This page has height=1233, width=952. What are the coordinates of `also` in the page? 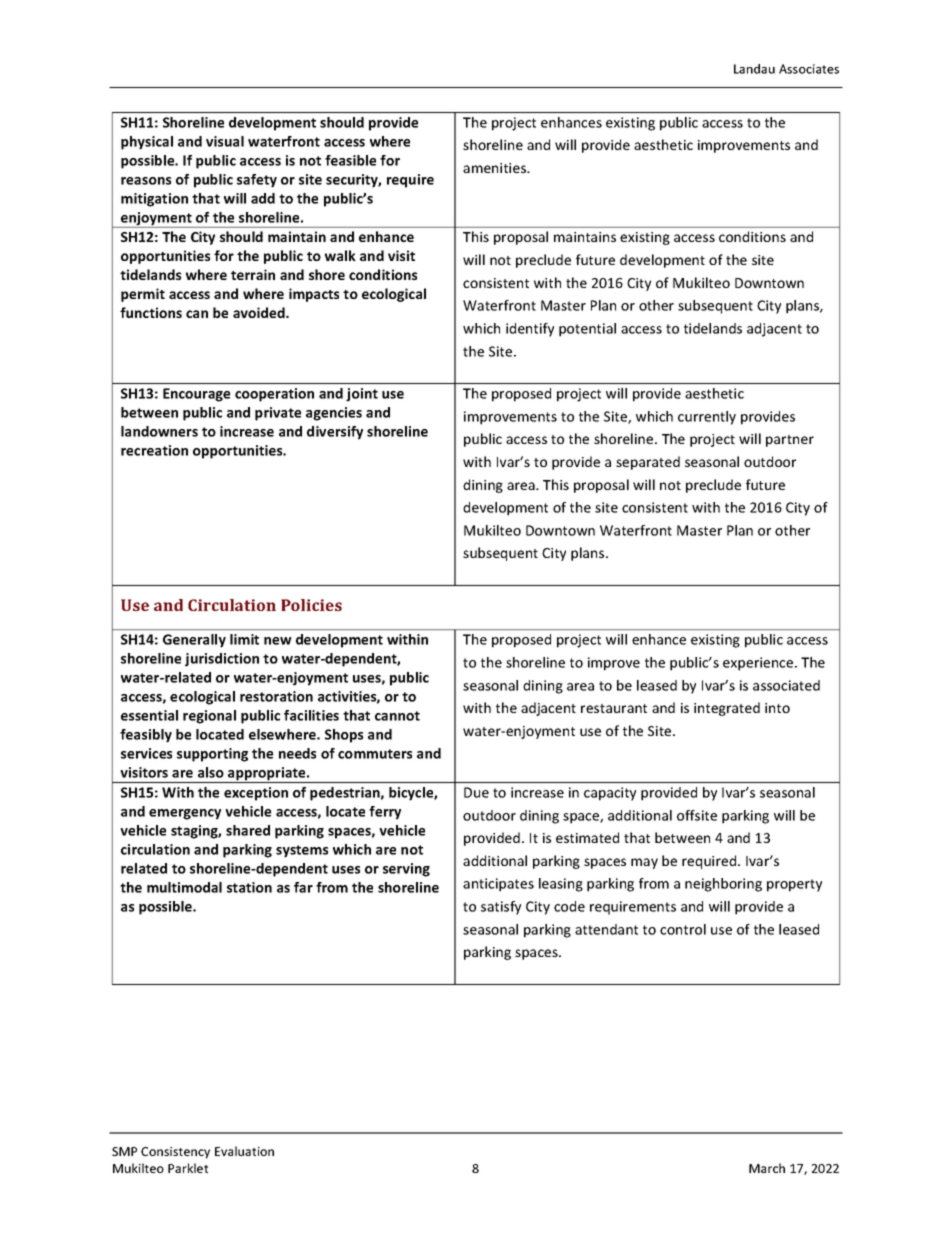 It's located at (211, 772).
